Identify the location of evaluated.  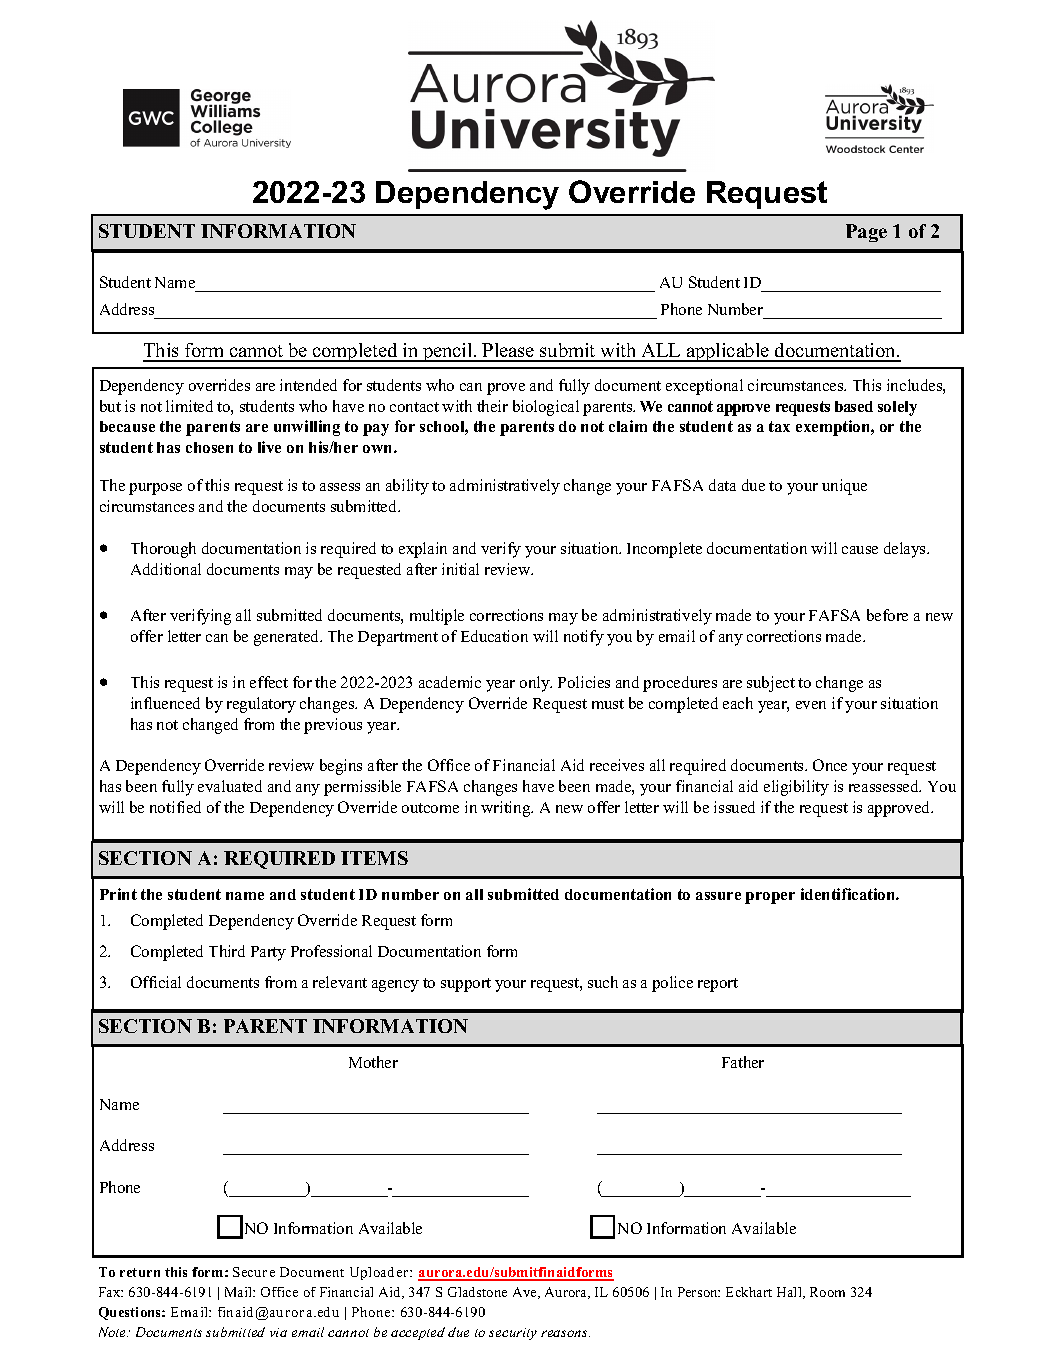
(230, 786).
